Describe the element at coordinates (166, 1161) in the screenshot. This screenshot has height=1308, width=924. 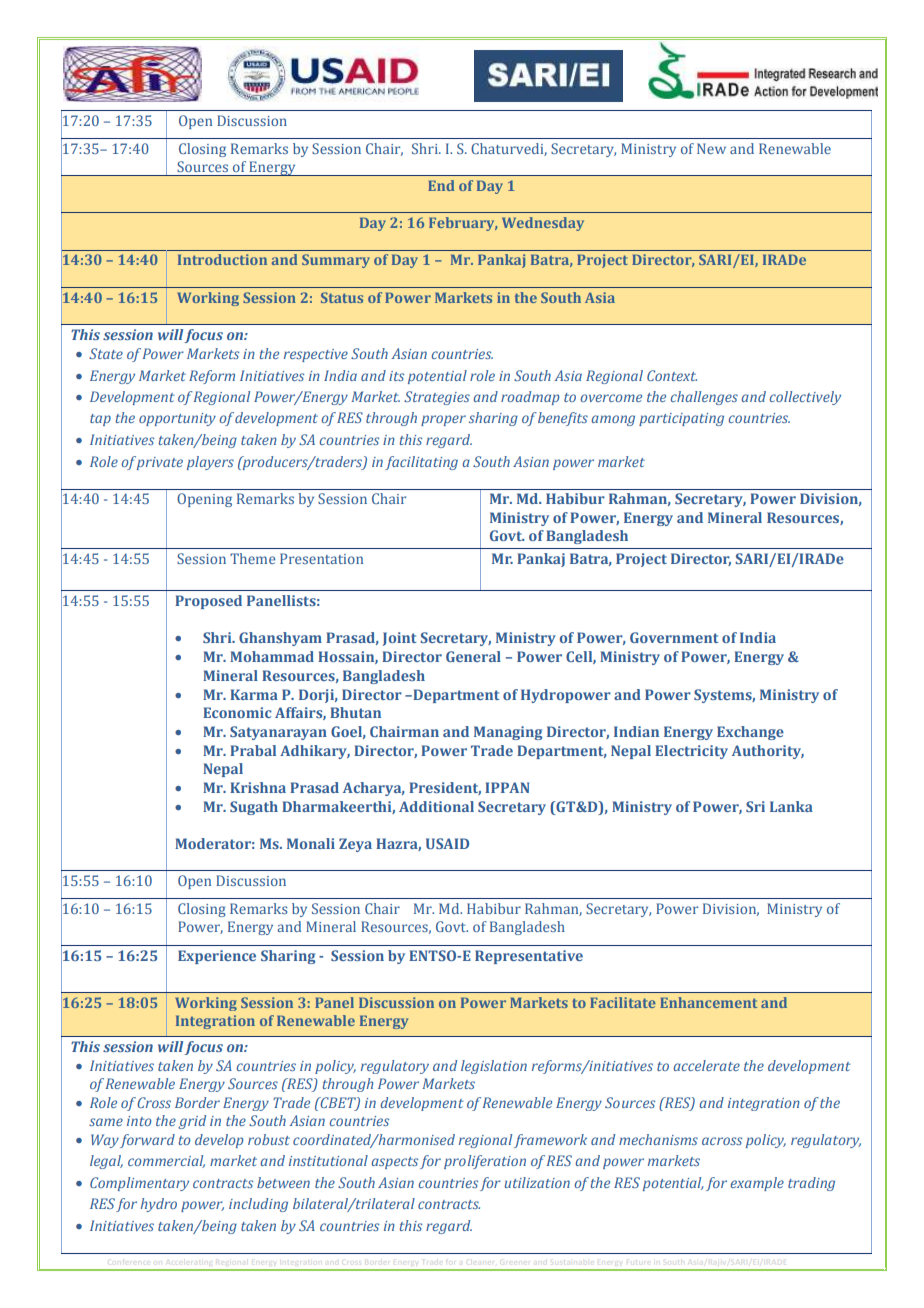
I see `commercial` at that location.
